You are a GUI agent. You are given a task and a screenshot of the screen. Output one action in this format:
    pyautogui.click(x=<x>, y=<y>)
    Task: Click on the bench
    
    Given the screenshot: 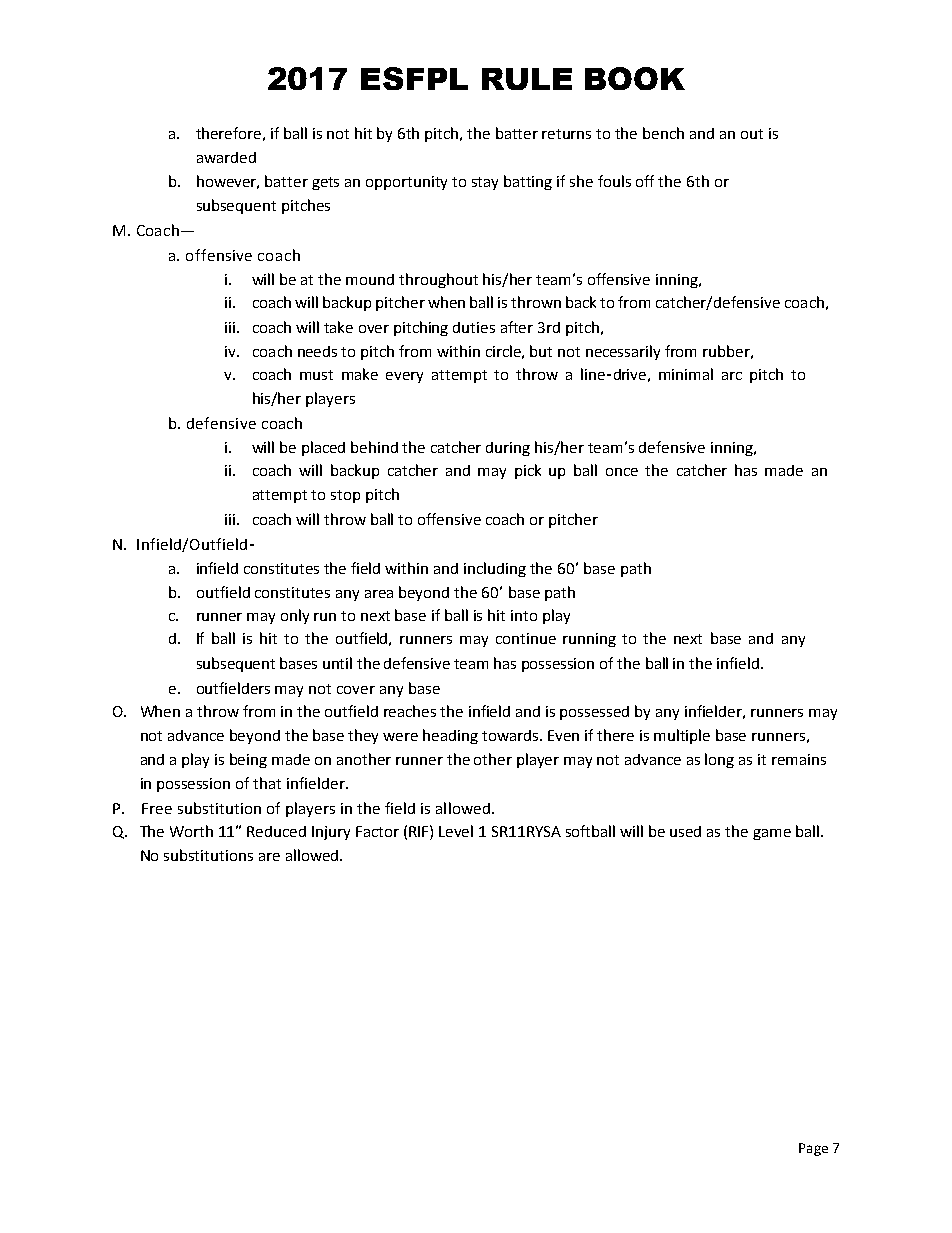 What is the action you would take?
    pyautogui.click(x=663, y=133)
